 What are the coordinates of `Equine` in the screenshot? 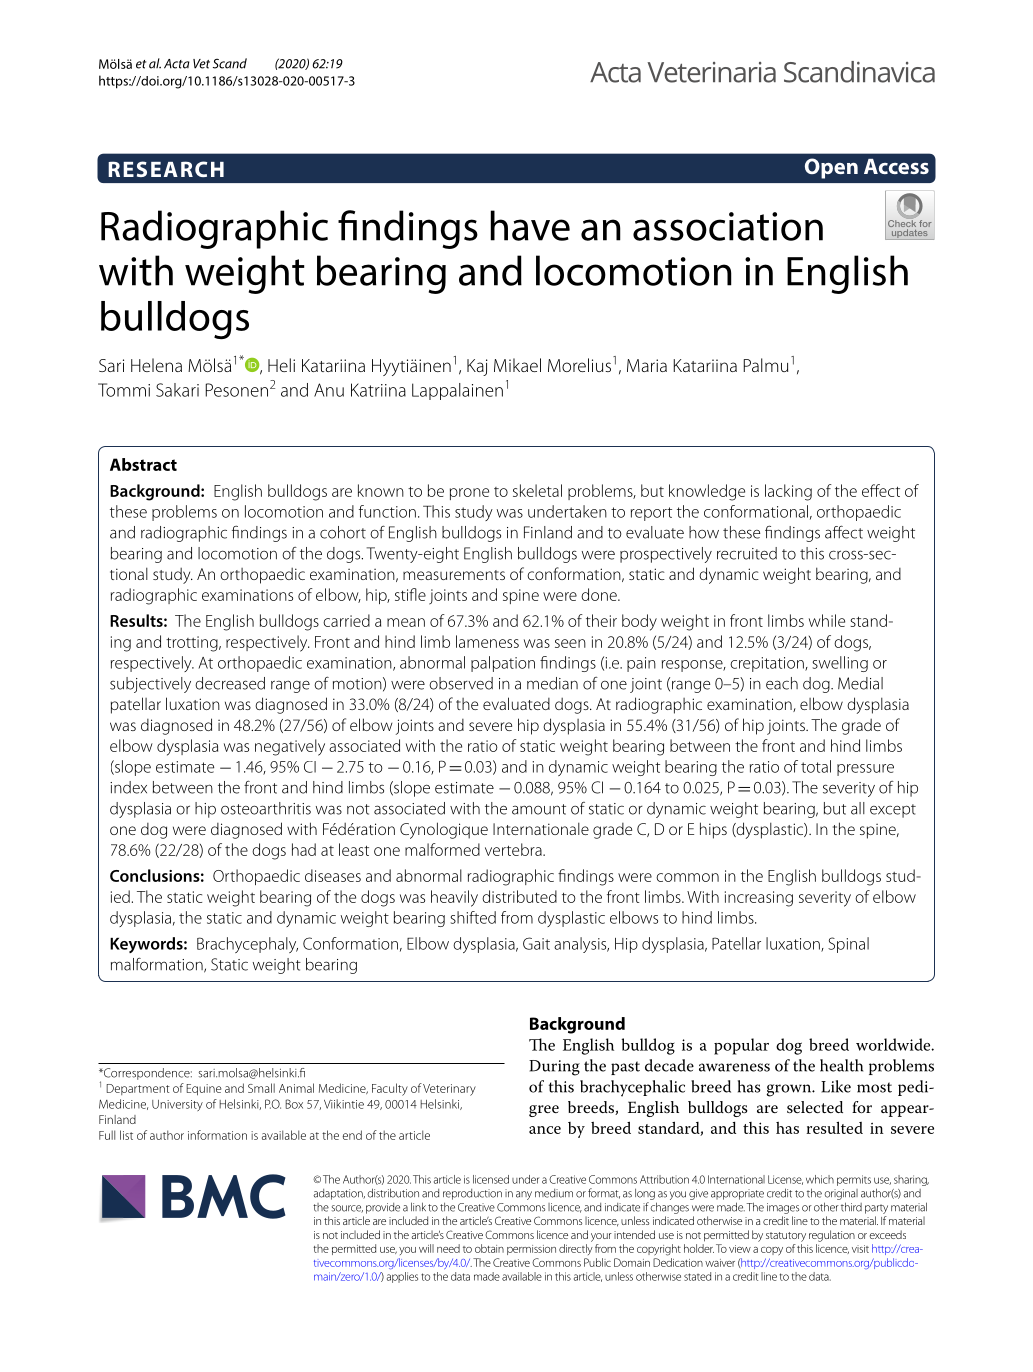 It's located at (203, 1090).
